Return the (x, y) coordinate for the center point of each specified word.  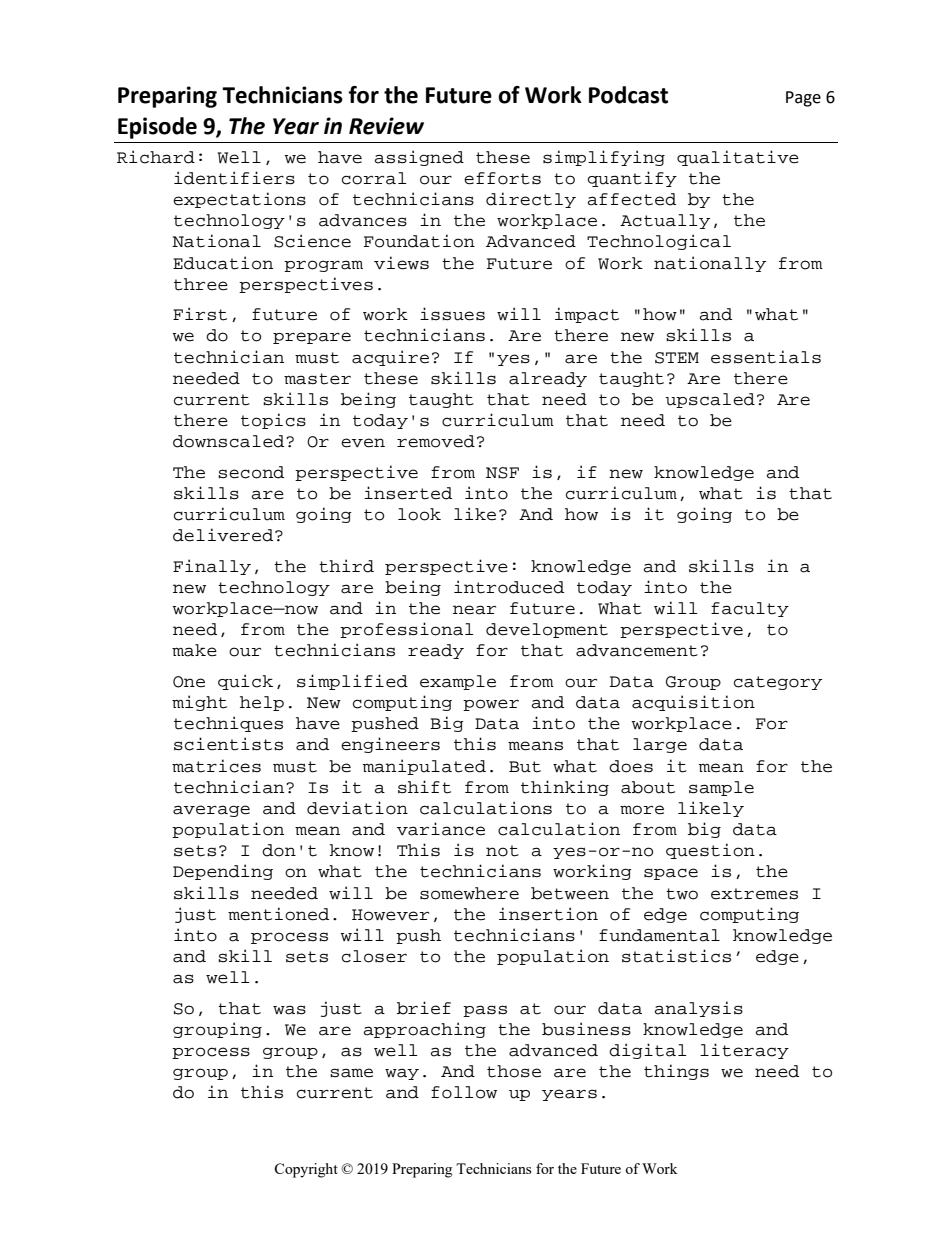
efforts (502, 178)
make (194, 650)
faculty (750, 609)
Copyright (306, 1170)
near (474, 610)
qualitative (738, 158)
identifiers (234, 178)
